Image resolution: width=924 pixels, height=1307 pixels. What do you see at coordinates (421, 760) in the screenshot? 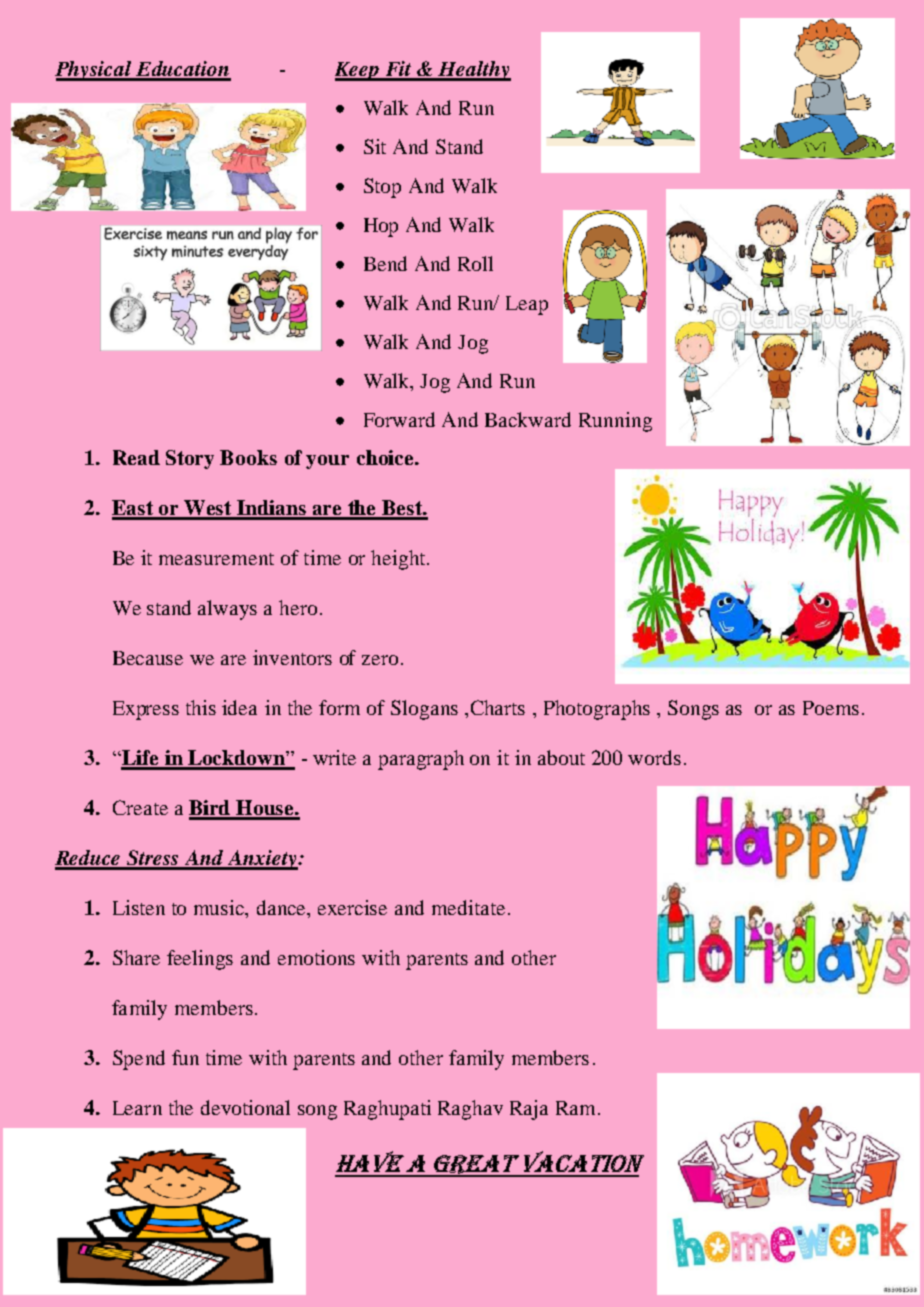
I see `paragraph` at bounding box center [421, 760].
